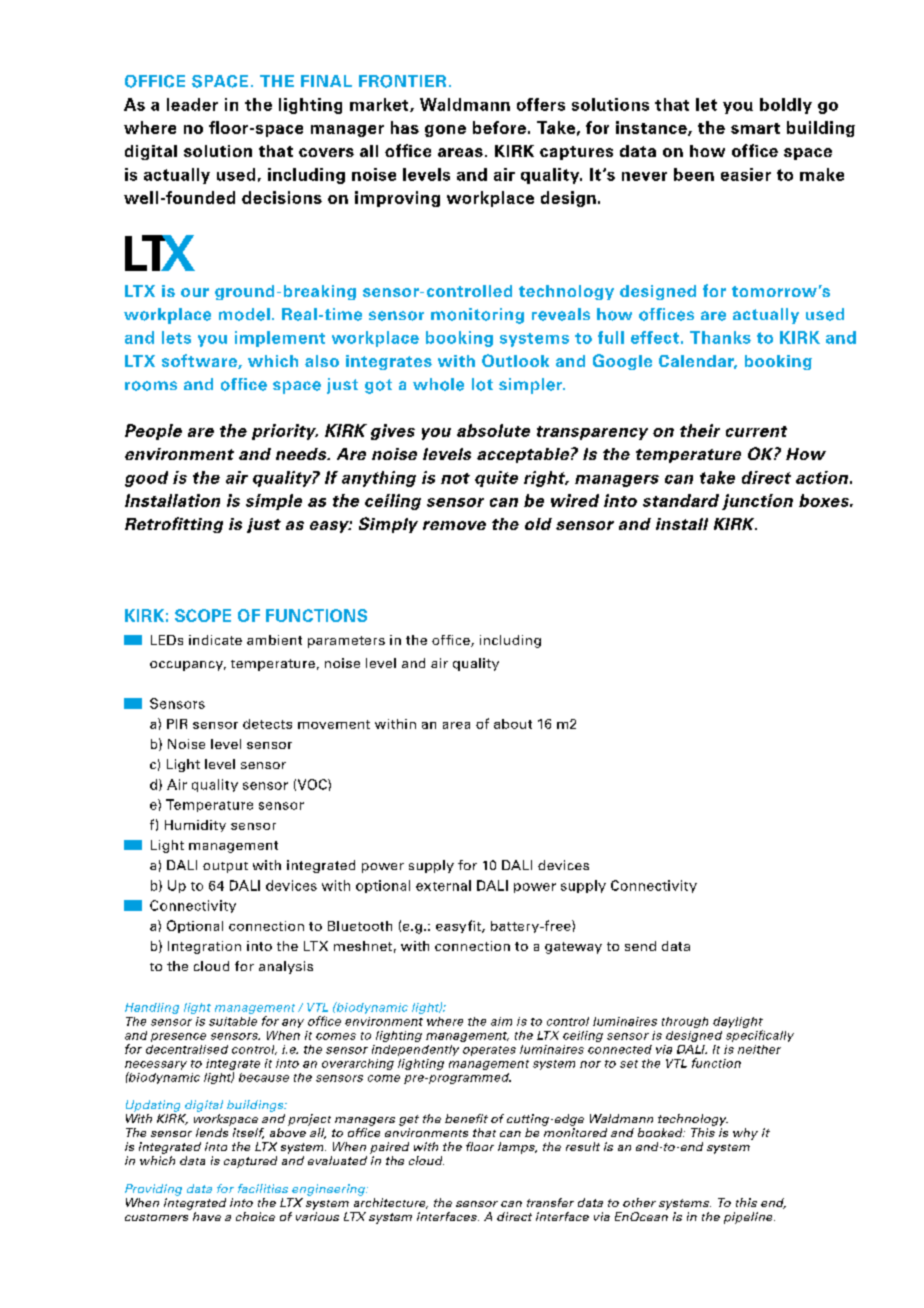 This image has width=924, height=1308. Describe the element at coordinates (720, 337) in the image. I see `Thanks` at that location.
